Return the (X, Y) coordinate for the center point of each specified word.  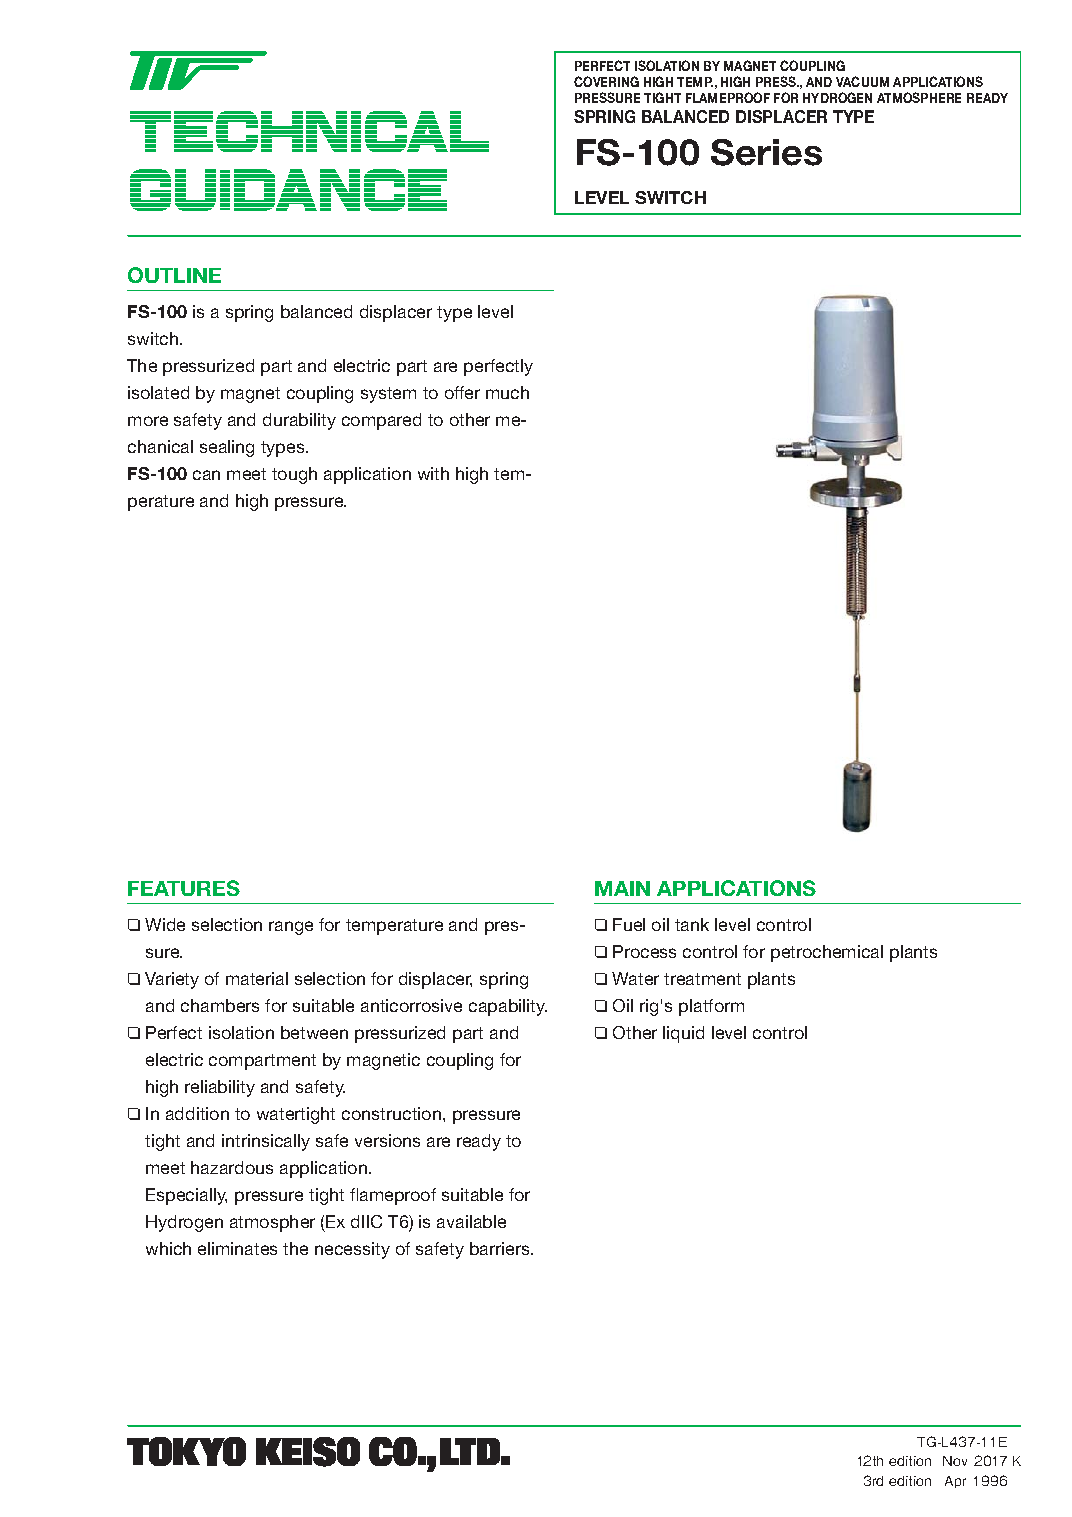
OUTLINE (174, 275)
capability (508, 1007)
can (206, 475)
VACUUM (862, 81)
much (507, 392)
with (433, 473)
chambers (220, 1005)
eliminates (237, 1248)
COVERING (606, 81)
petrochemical (827, 953)
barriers (501, 1248)
